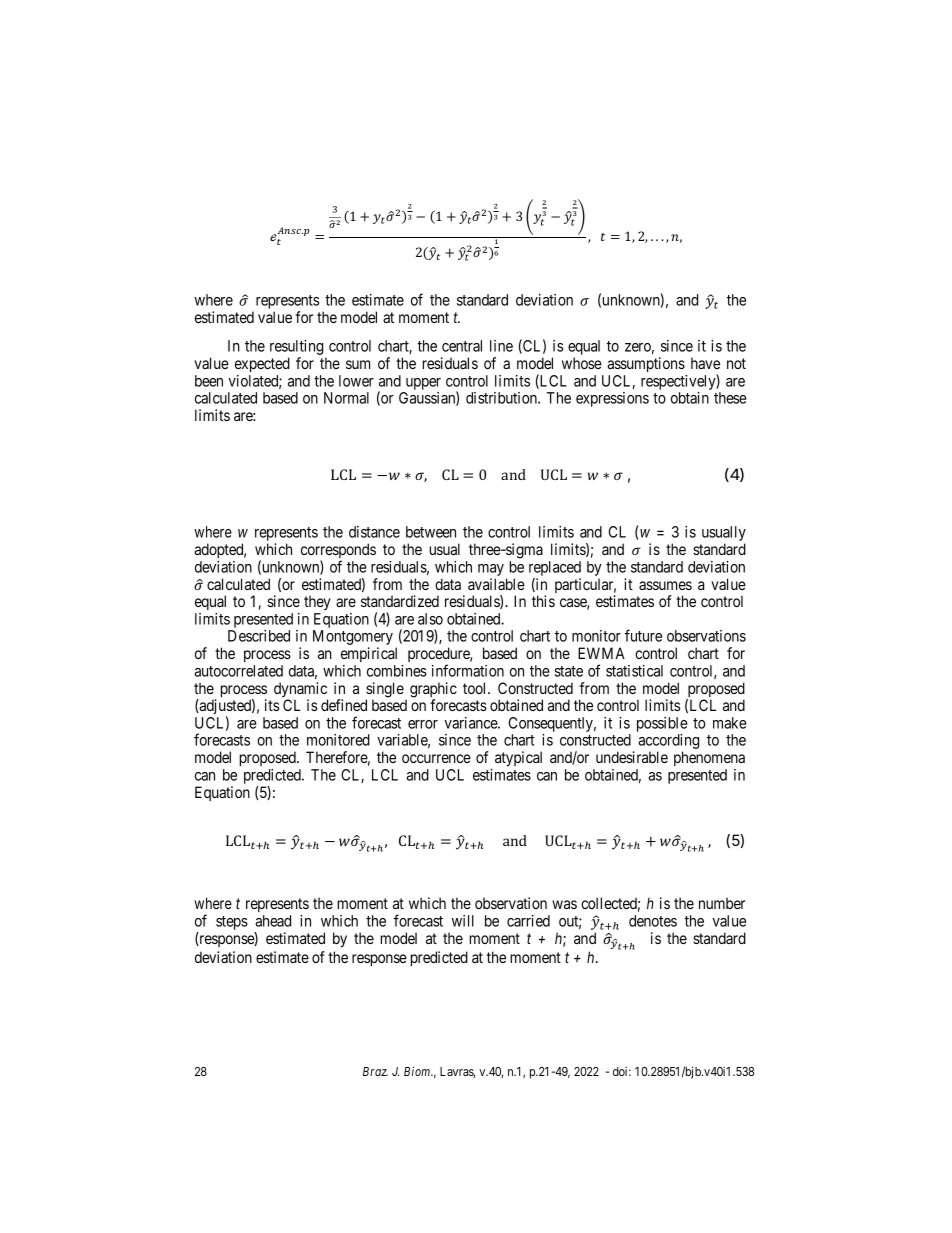  I want to click on dynamic, so click(301, 691).
